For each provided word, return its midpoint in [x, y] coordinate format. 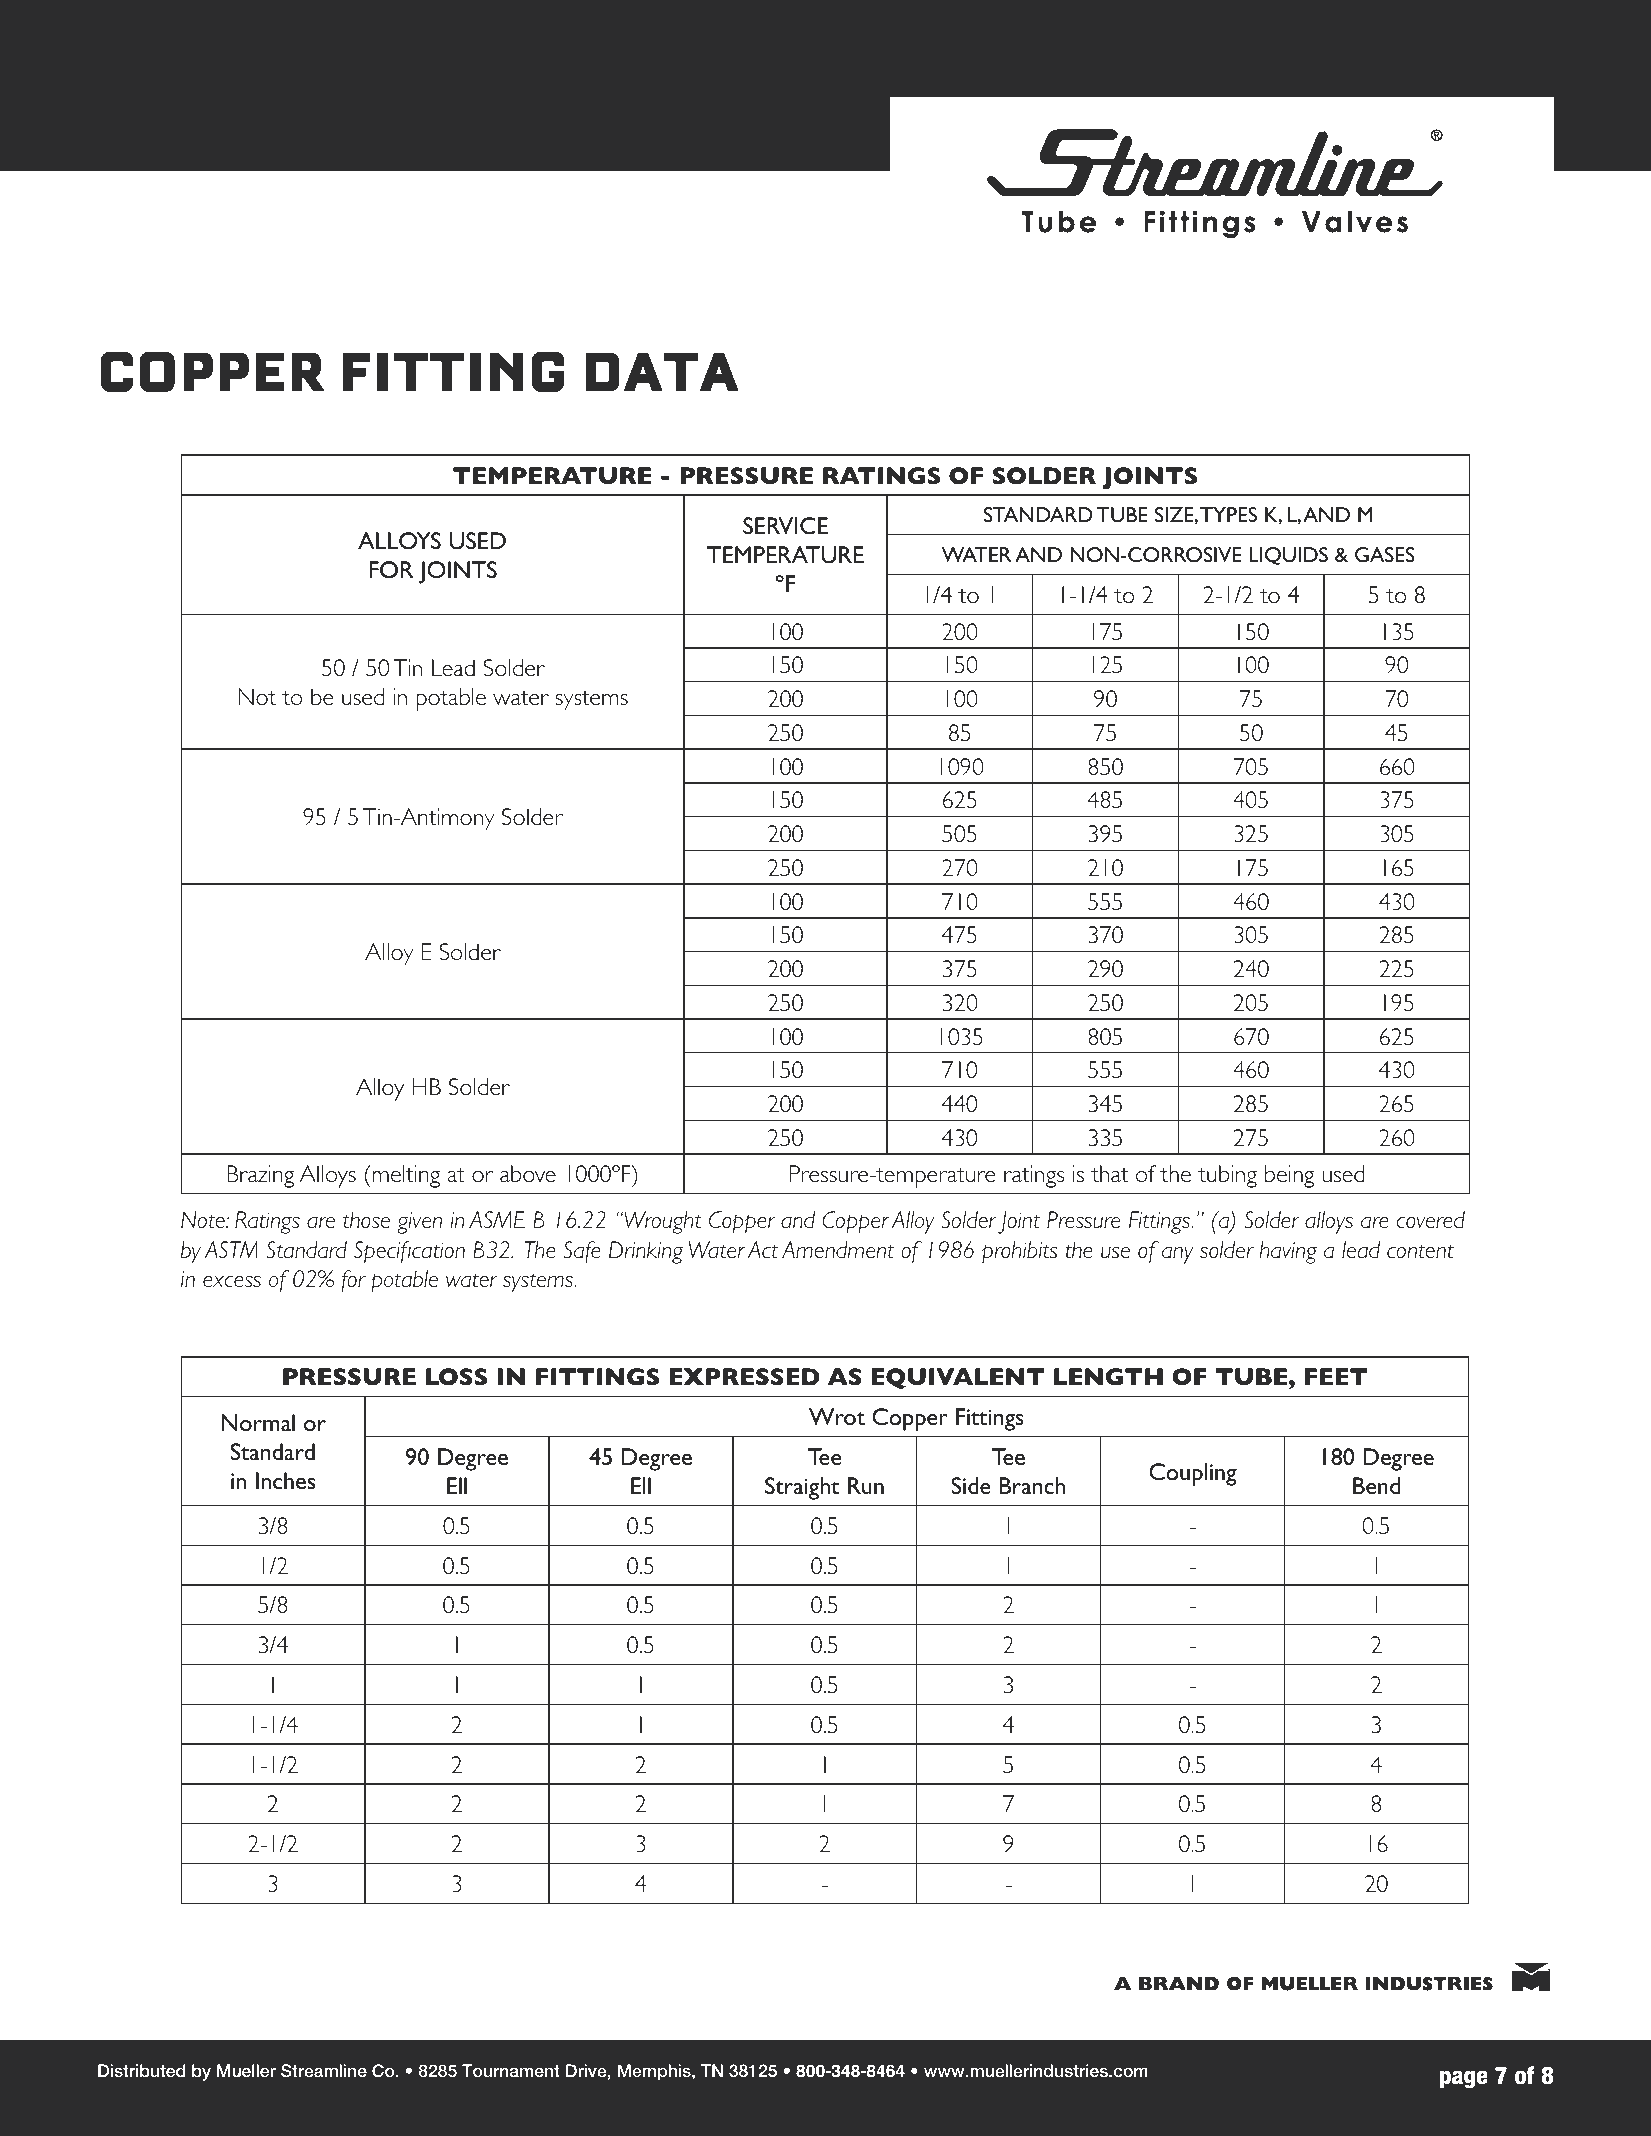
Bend [1376, 1485]
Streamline [324, 2071]
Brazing [261, 1176]
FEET [1336, 1376]
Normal [258, 1422]
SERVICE [785, 525]
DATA [662, 371]
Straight [802, 1488]
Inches [285, 1480]
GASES [1384, 554]
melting [405, 1176]
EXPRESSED [744, 1377]
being [1289, 1176]
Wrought [662, 1222]
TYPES [1228, 514]
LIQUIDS [1288, 556]
